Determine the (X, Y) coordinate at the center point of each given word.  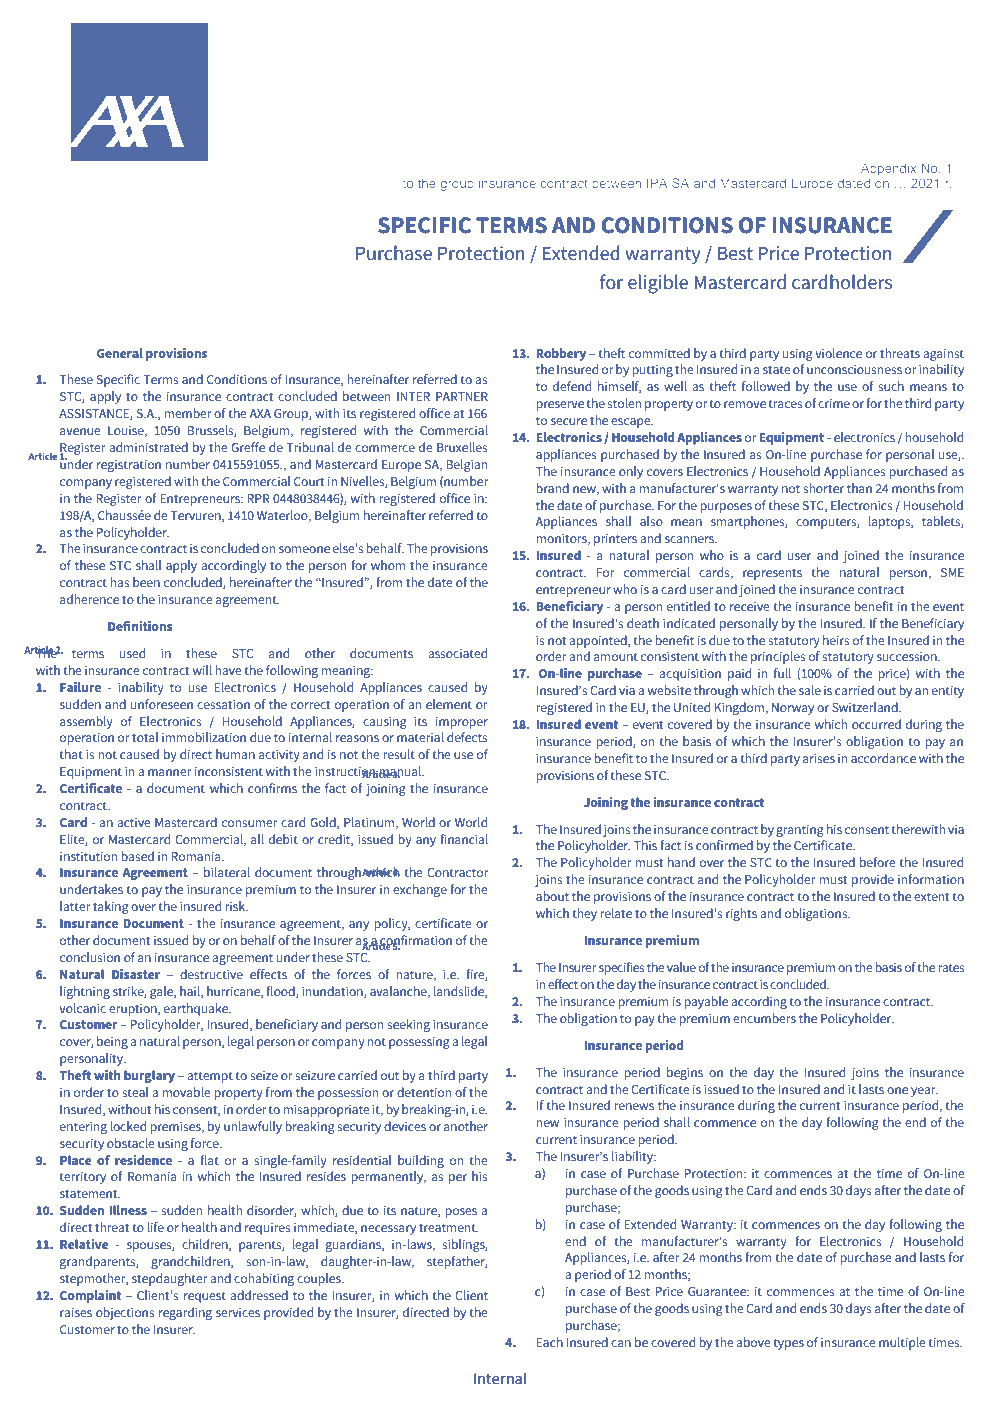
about (552, 896)
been (146, 582)
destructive (211, 974)
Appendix (888, 169)
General (120, 353)
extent (932, 896)
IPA (657, 183)
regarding (185, 1313)
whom (388, 565)
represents (772, 574)
